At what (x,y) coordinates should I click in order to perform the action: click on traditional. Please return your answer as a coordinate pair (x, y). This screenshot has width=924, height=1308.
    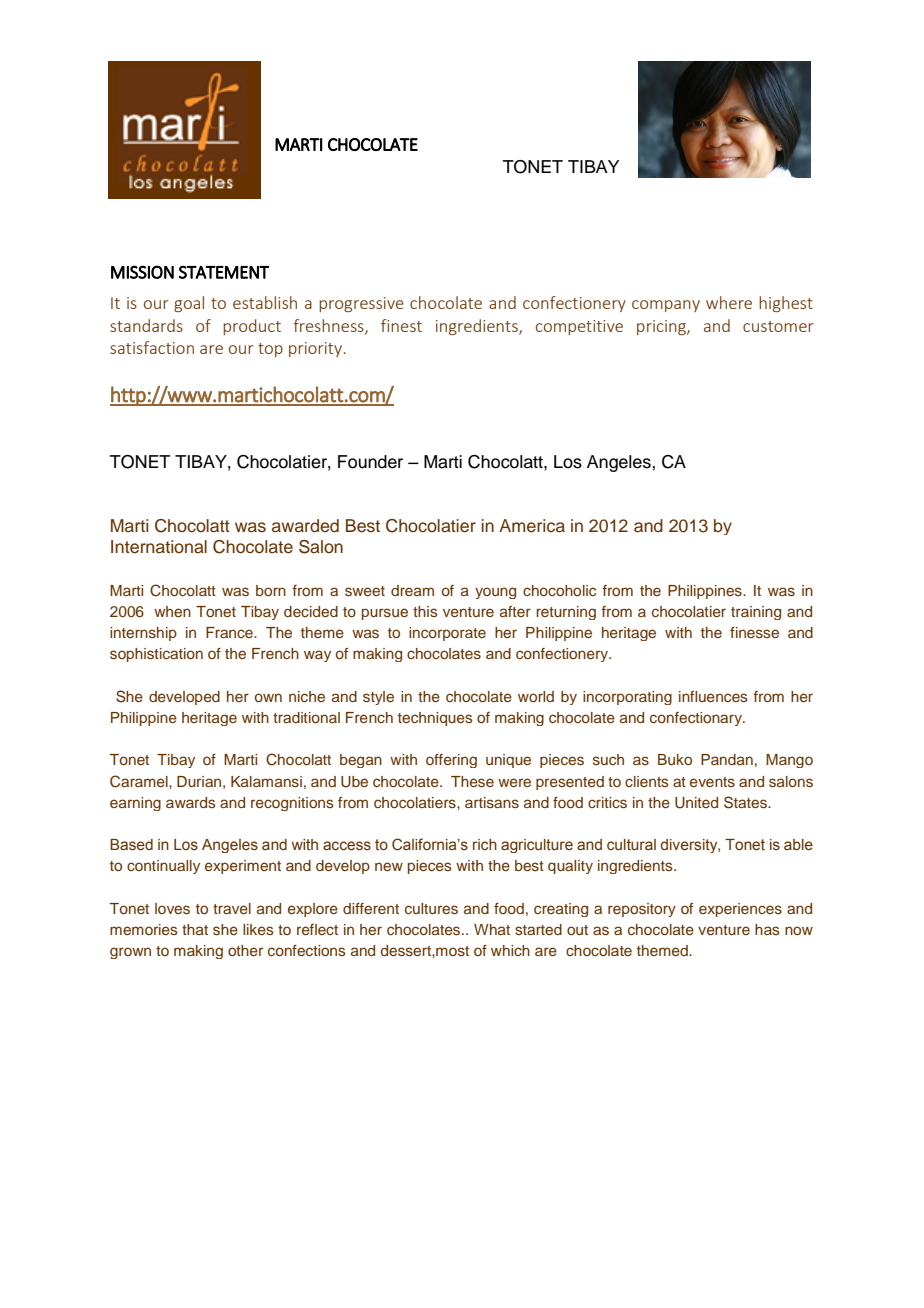
    Looking at the image, I should click on (306, 717).
